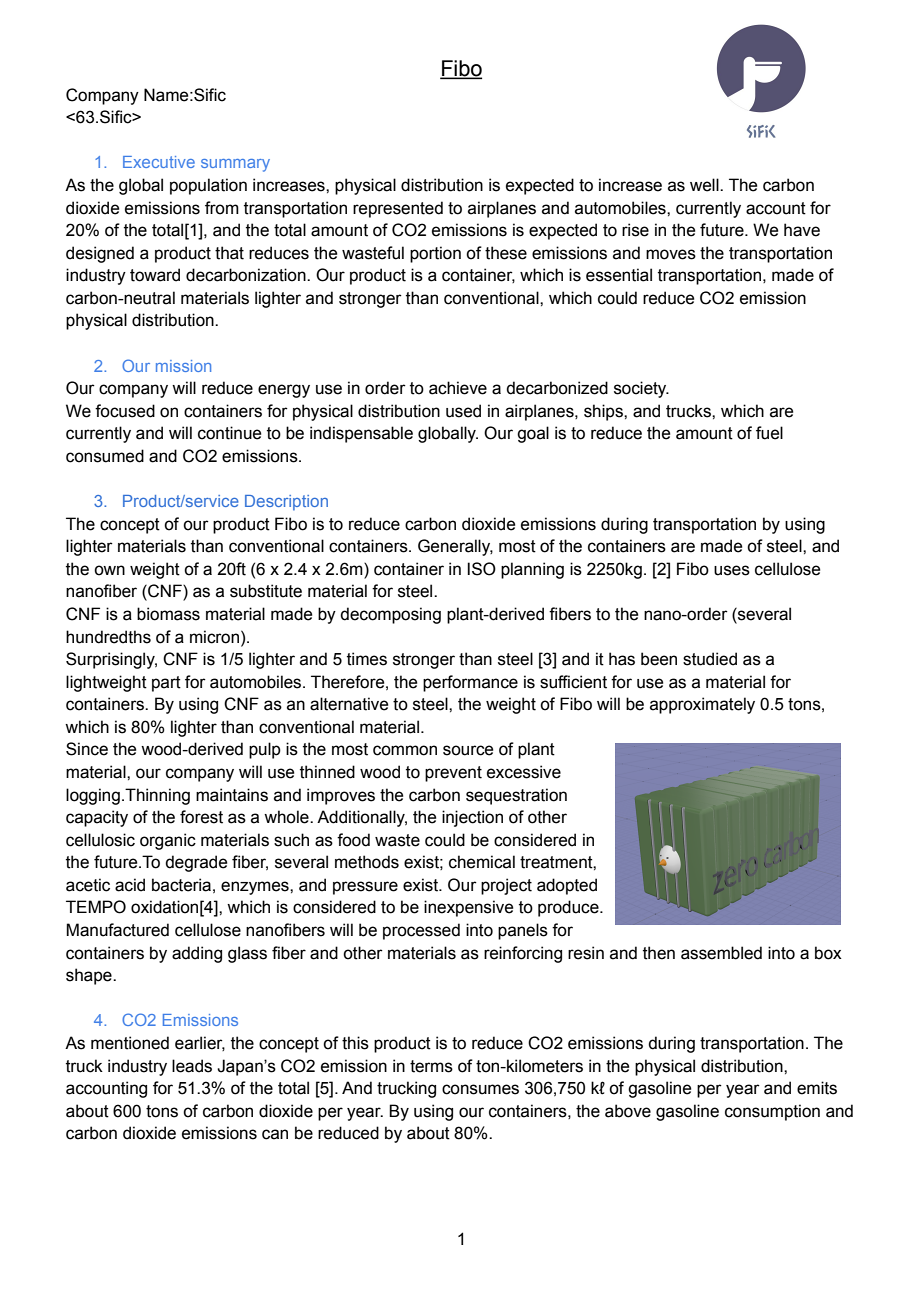 This screenshot has width=924, height=1307. Describe the element at coordinates (710, 659) in the screenshot. I see `studied` at that location.
